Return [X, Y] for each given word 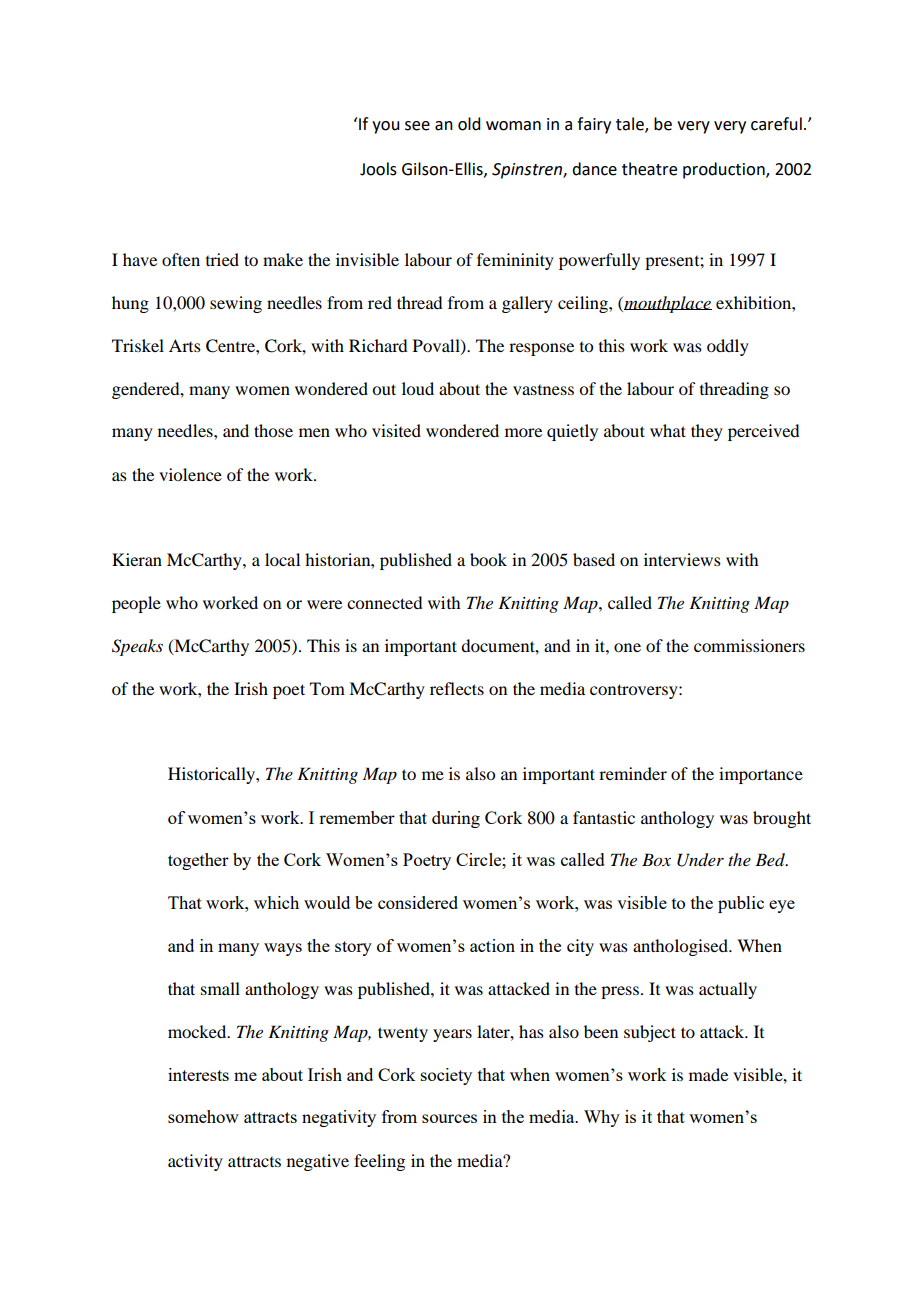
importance [761, 775]
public [741, 904]
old [469, 124]
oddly [728, 347]
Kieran [137, 559]
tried [222, 259]
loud [418, 388]
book [488, 559]
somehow [203, 1116]
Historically [212, 775]
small [220, 988]
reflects [457, 688]
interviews [682, 559]
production [725, 170]
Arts [185, 345]
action [492, 945]
